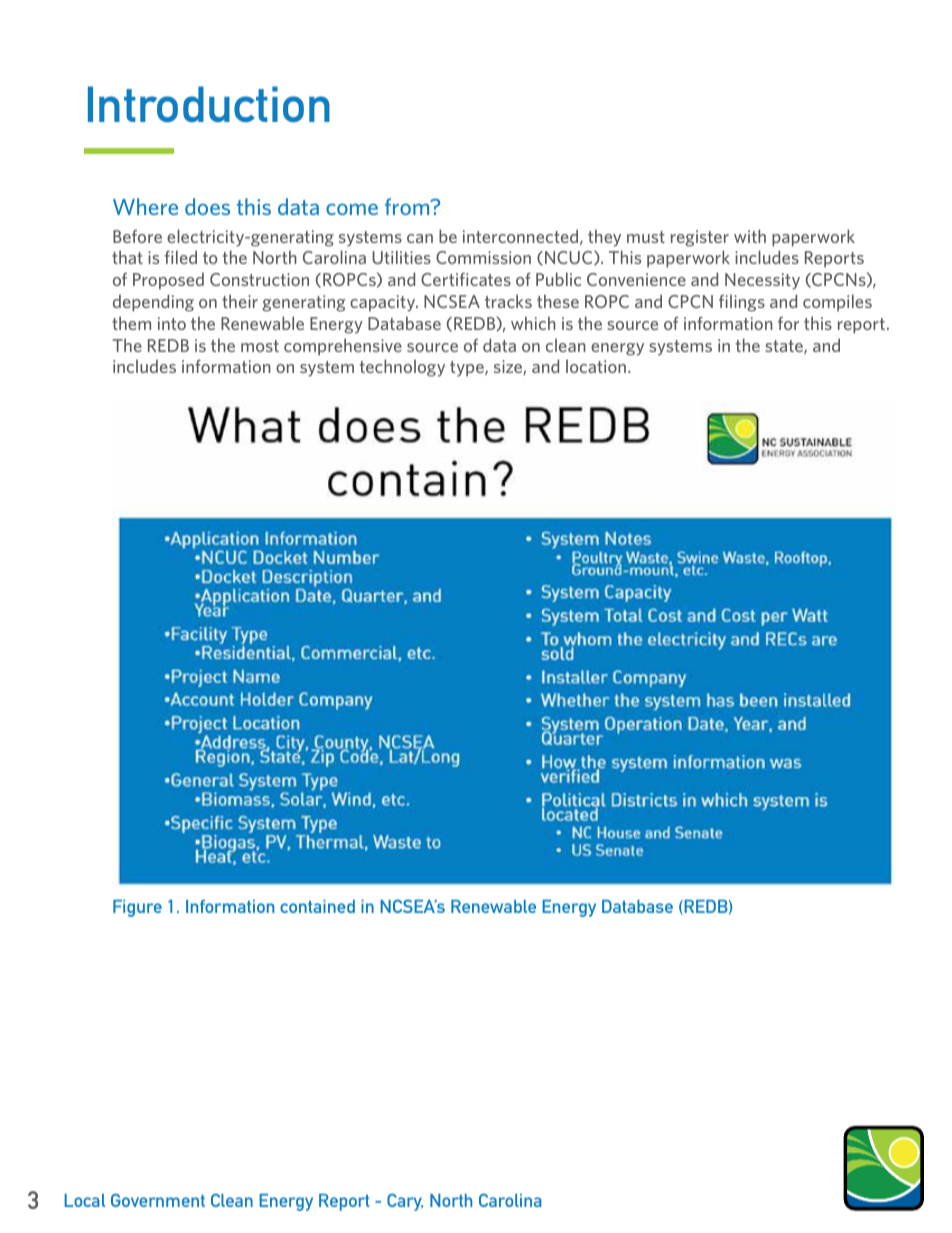 The image size is (952, 1233). What do you see at coordinates (343, 346) in the document?
I see `comprehensive` at bounding box center [343, 346].
